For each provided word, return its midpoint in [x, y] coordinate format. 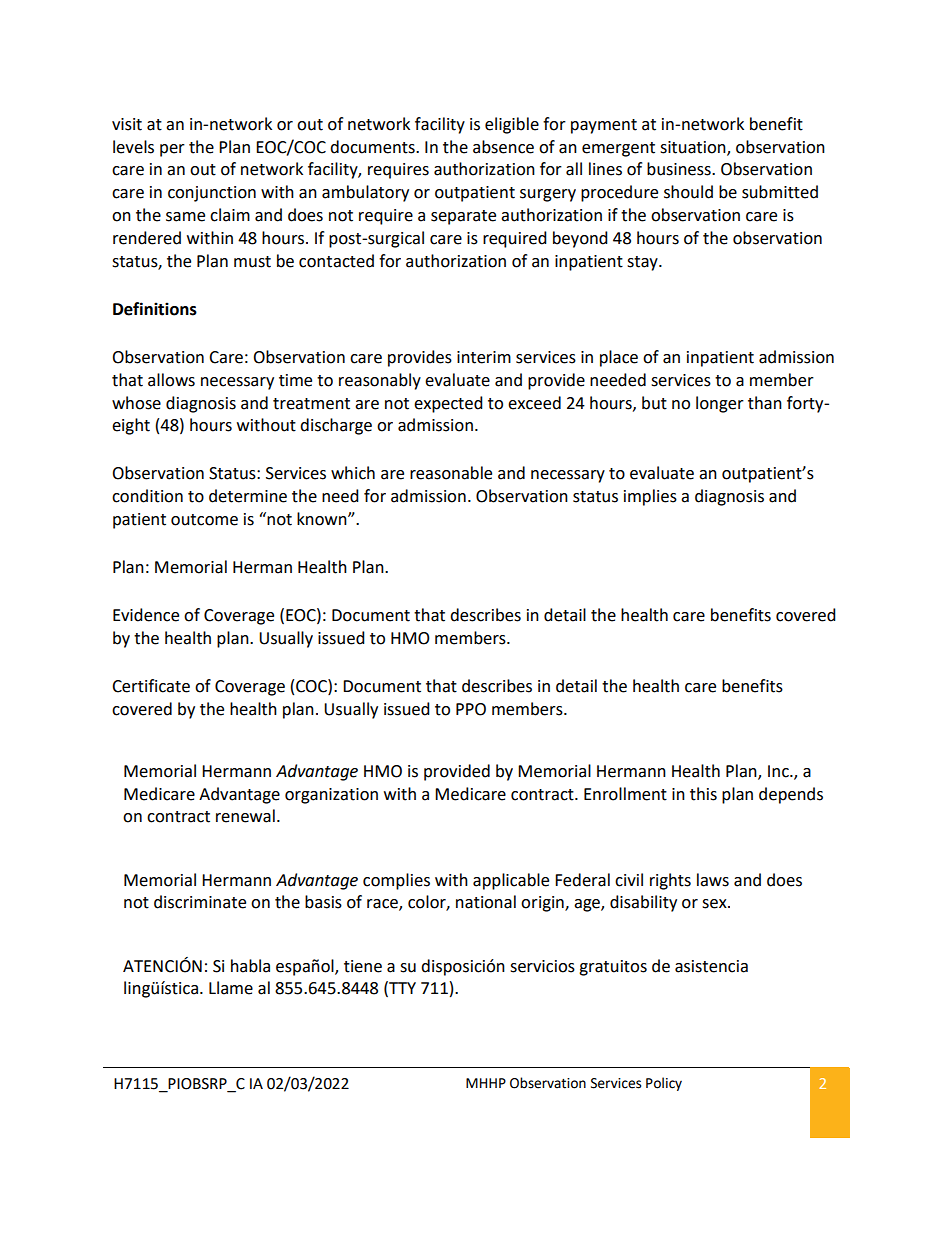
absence [503, 147]
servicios [542, 966]
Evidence [146, 615]
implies [650, 497]
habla [250, 966]
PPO [471, 709]
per [172, 150]
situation [694, 148]
